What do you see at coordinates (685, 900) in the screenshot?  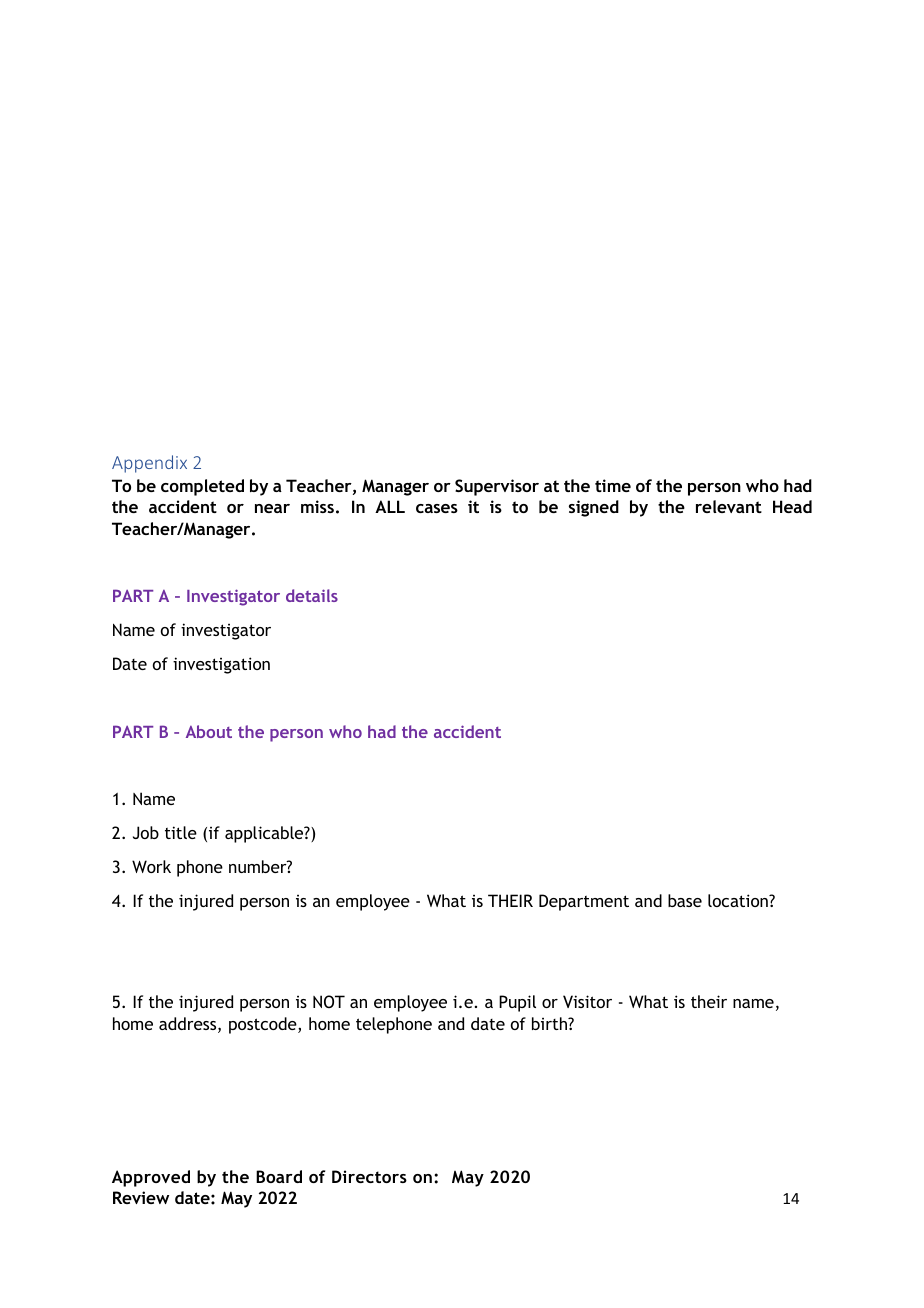 I see `base` at bounding box center [685, 900].
